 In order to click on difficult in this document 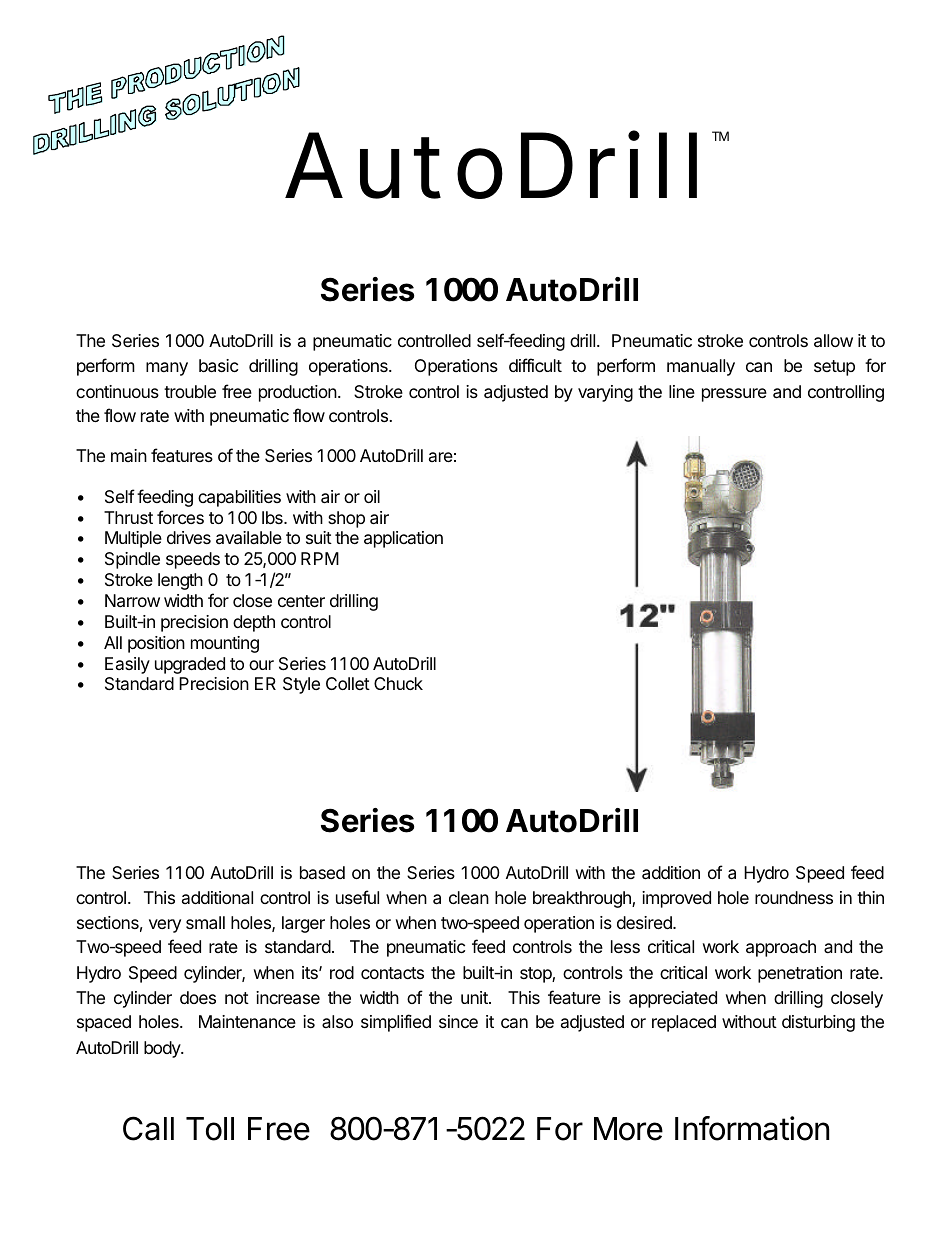, I will do `click(535, 365)`.
